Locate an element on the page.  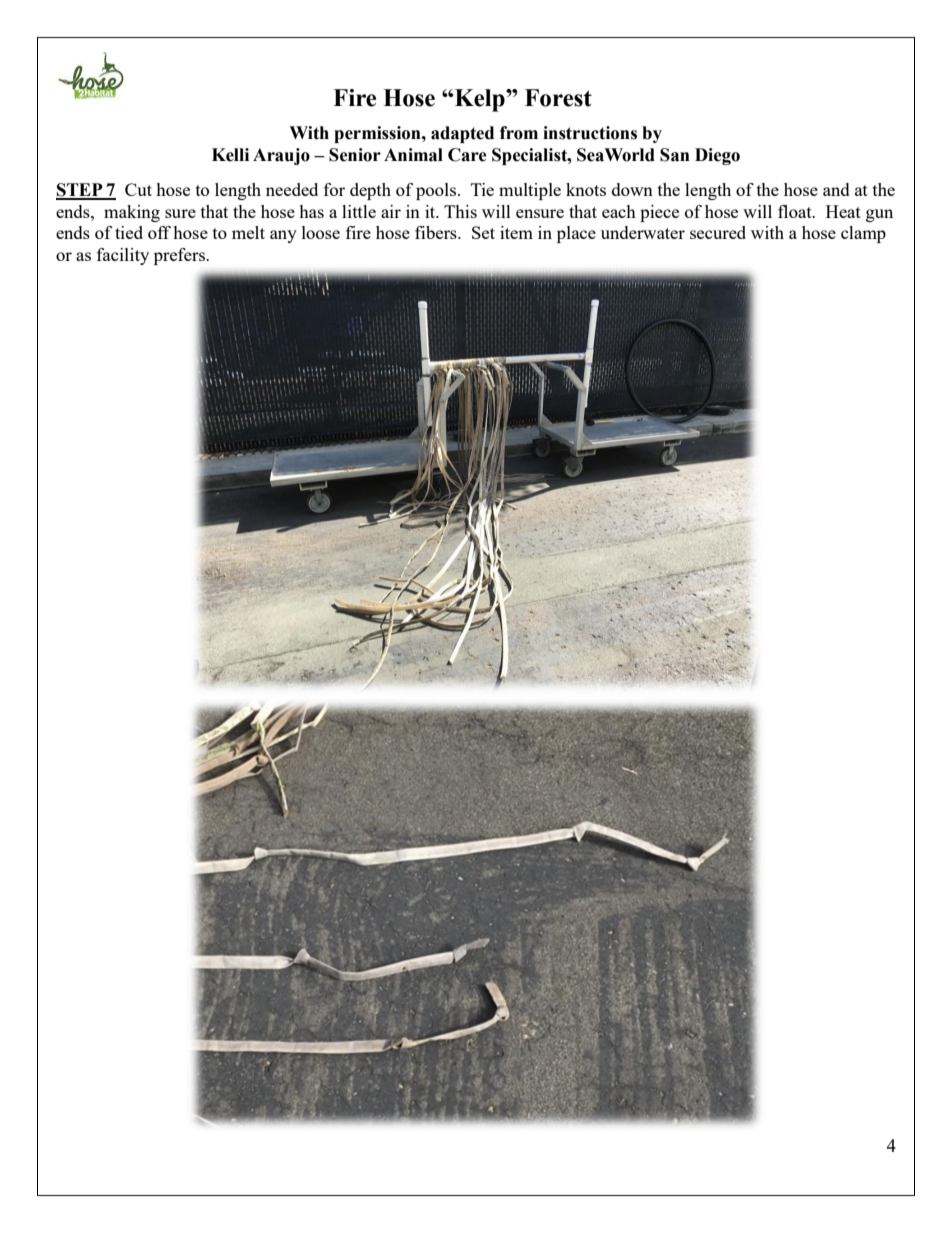
Kelp is located at coordinates (481, 100).
